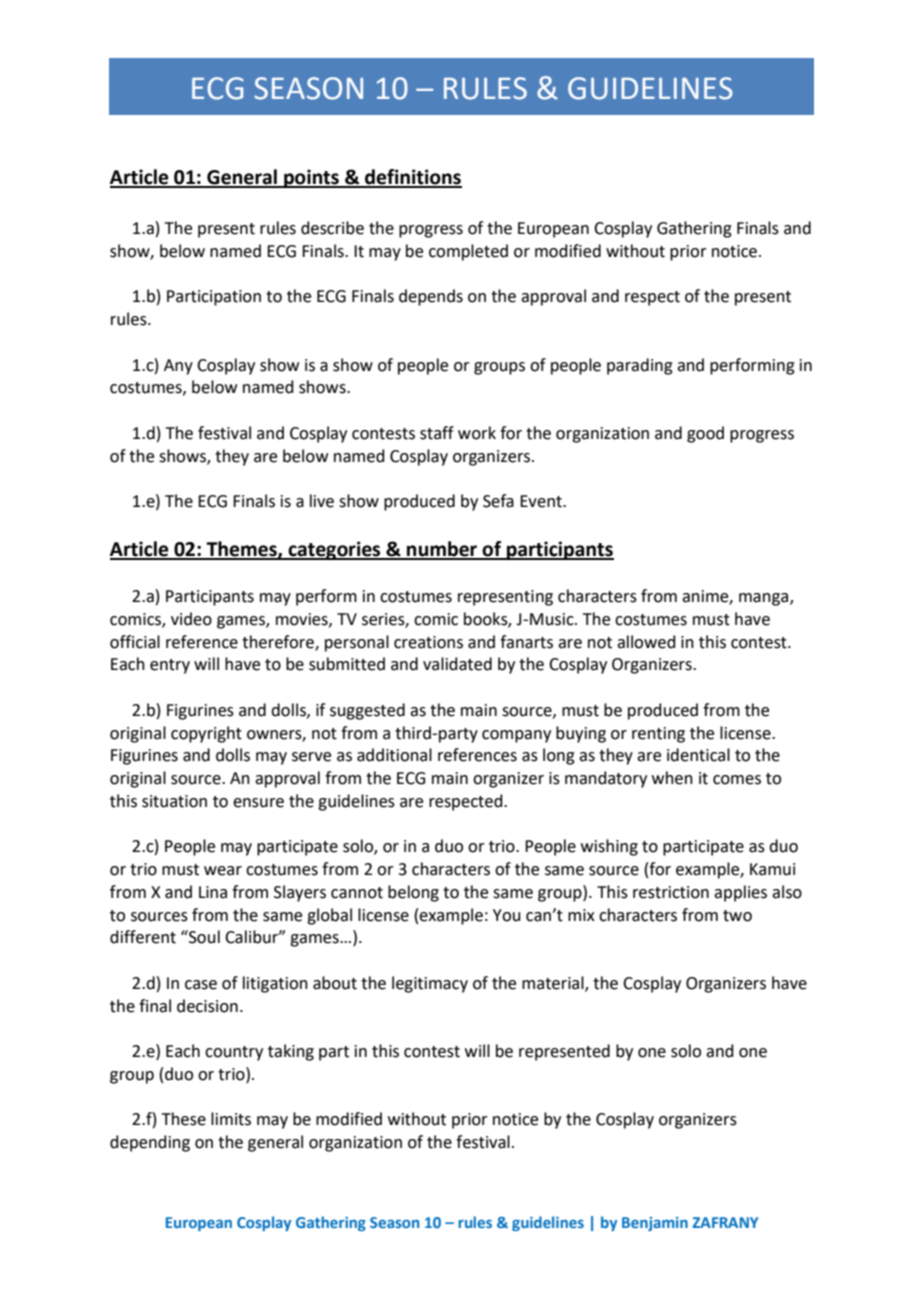 This screenshot has height=1308, width=924. What do you see at coordinates (223, 871) in the screenshot?
I see `wear` at bounding box center [223, 871].
